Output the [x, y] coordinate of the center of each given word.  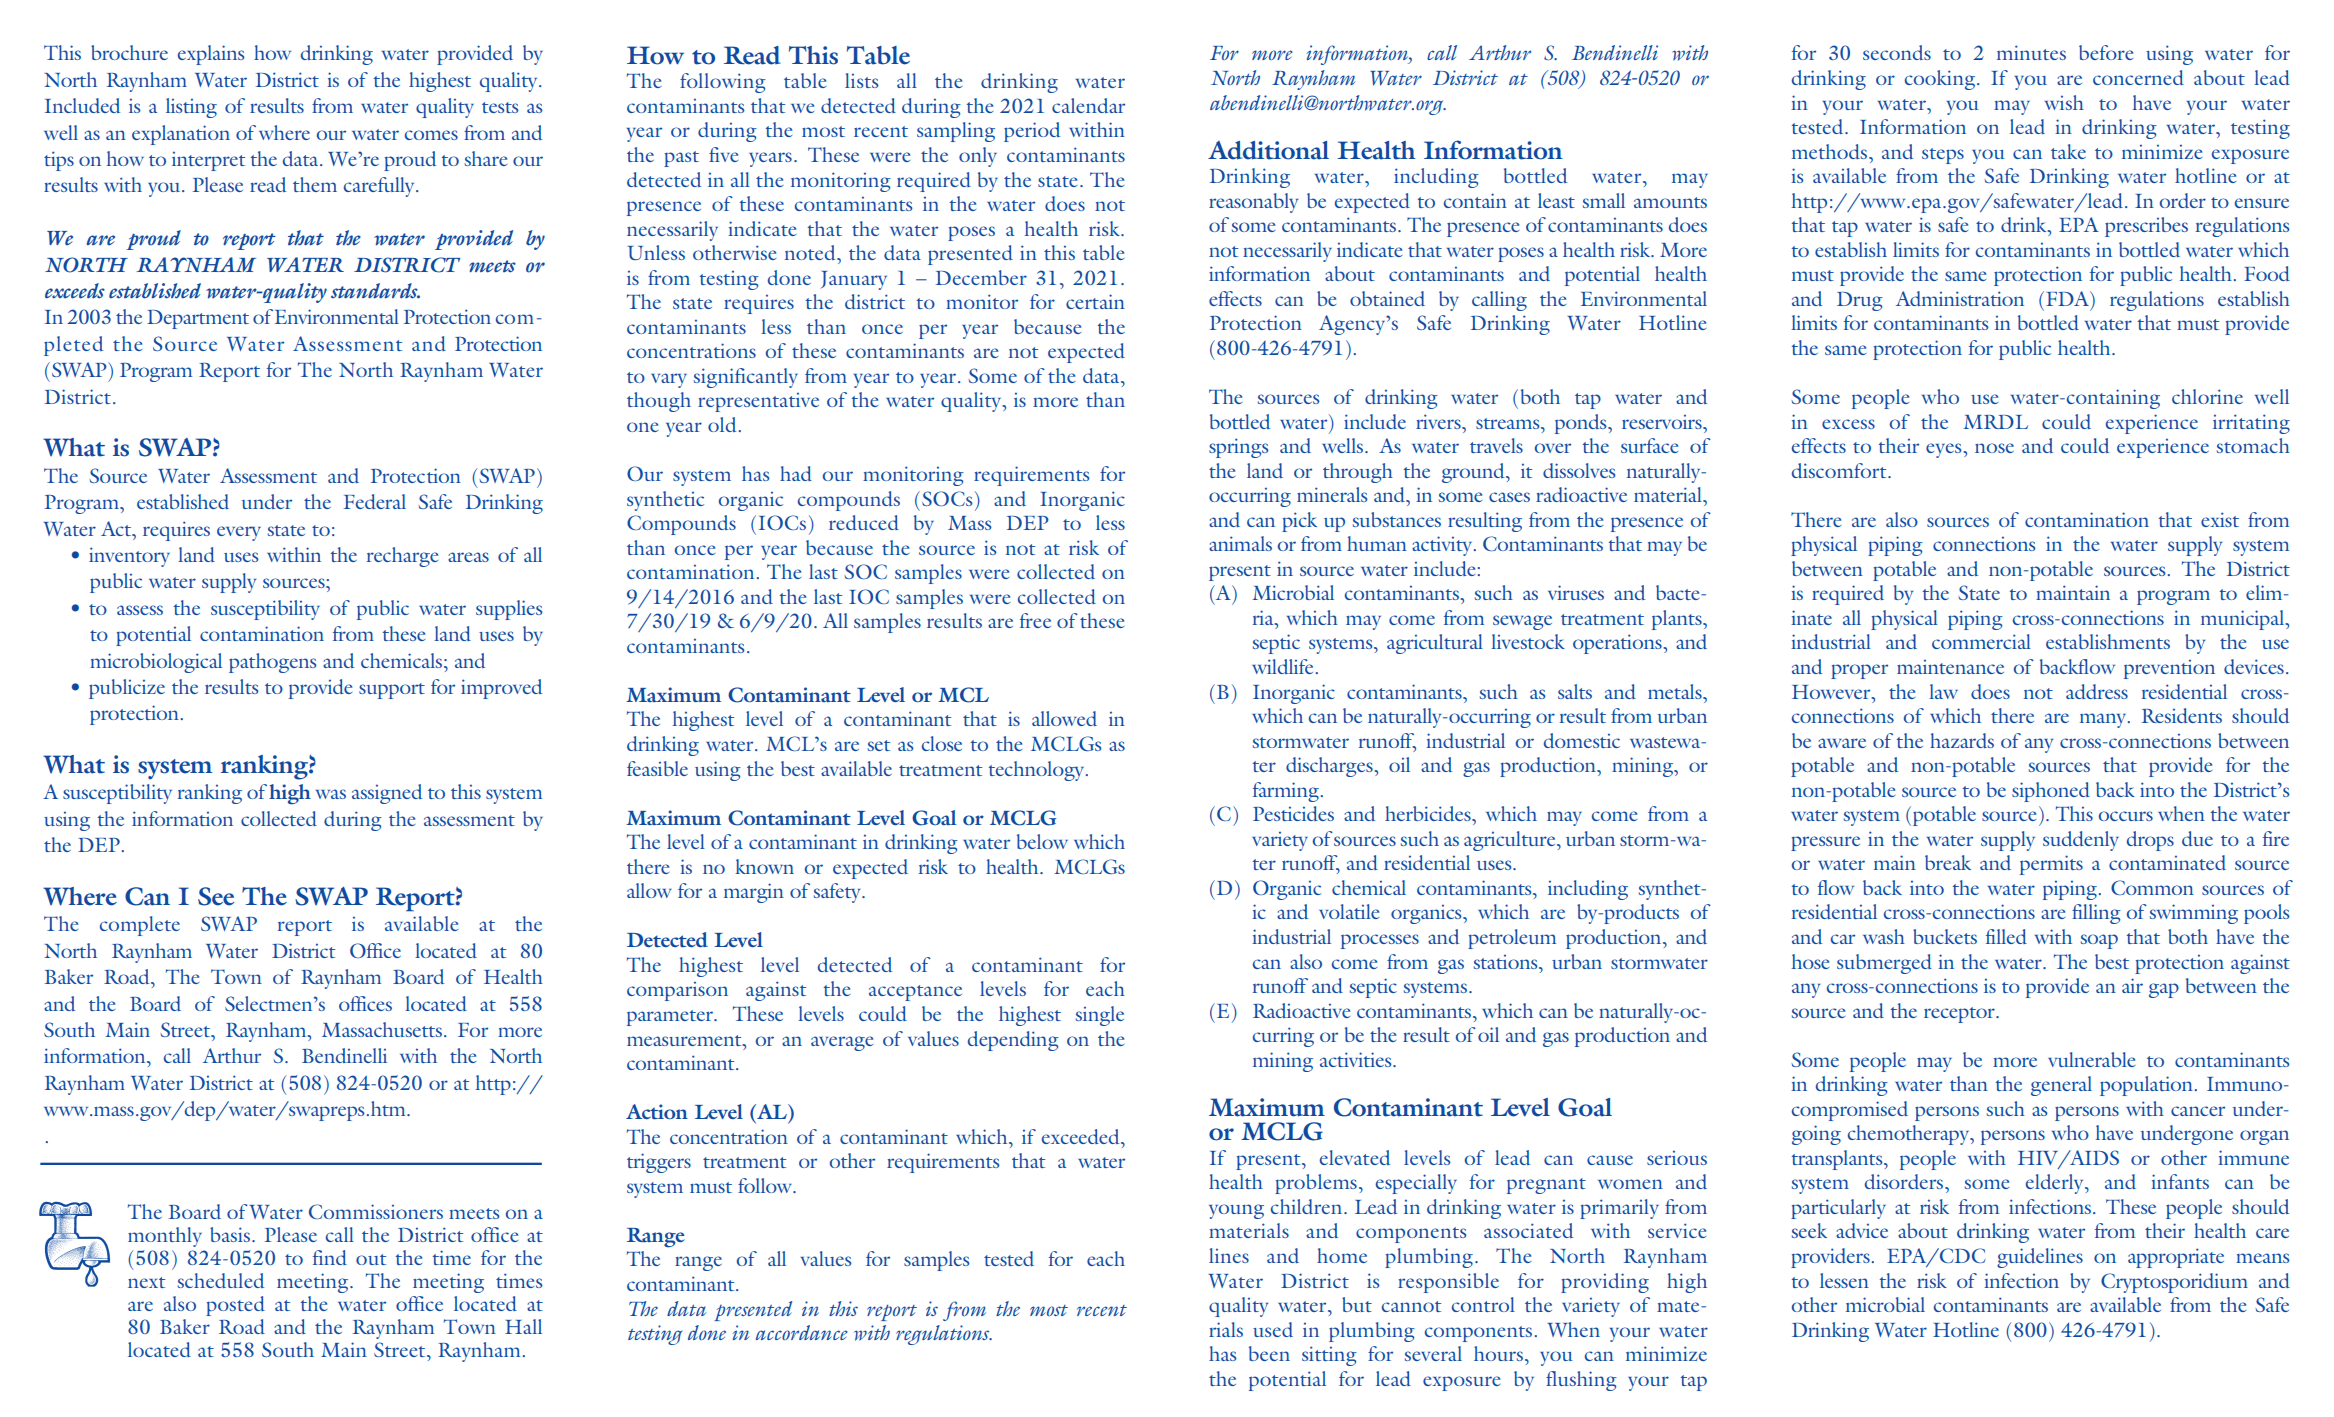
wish [2064, 102]
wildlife [1282, 666]
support [392, 691]
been [1269, 1353]
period [1032, 132]
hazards [1962, 740]
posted [235, 1306]
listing [191, 108]
